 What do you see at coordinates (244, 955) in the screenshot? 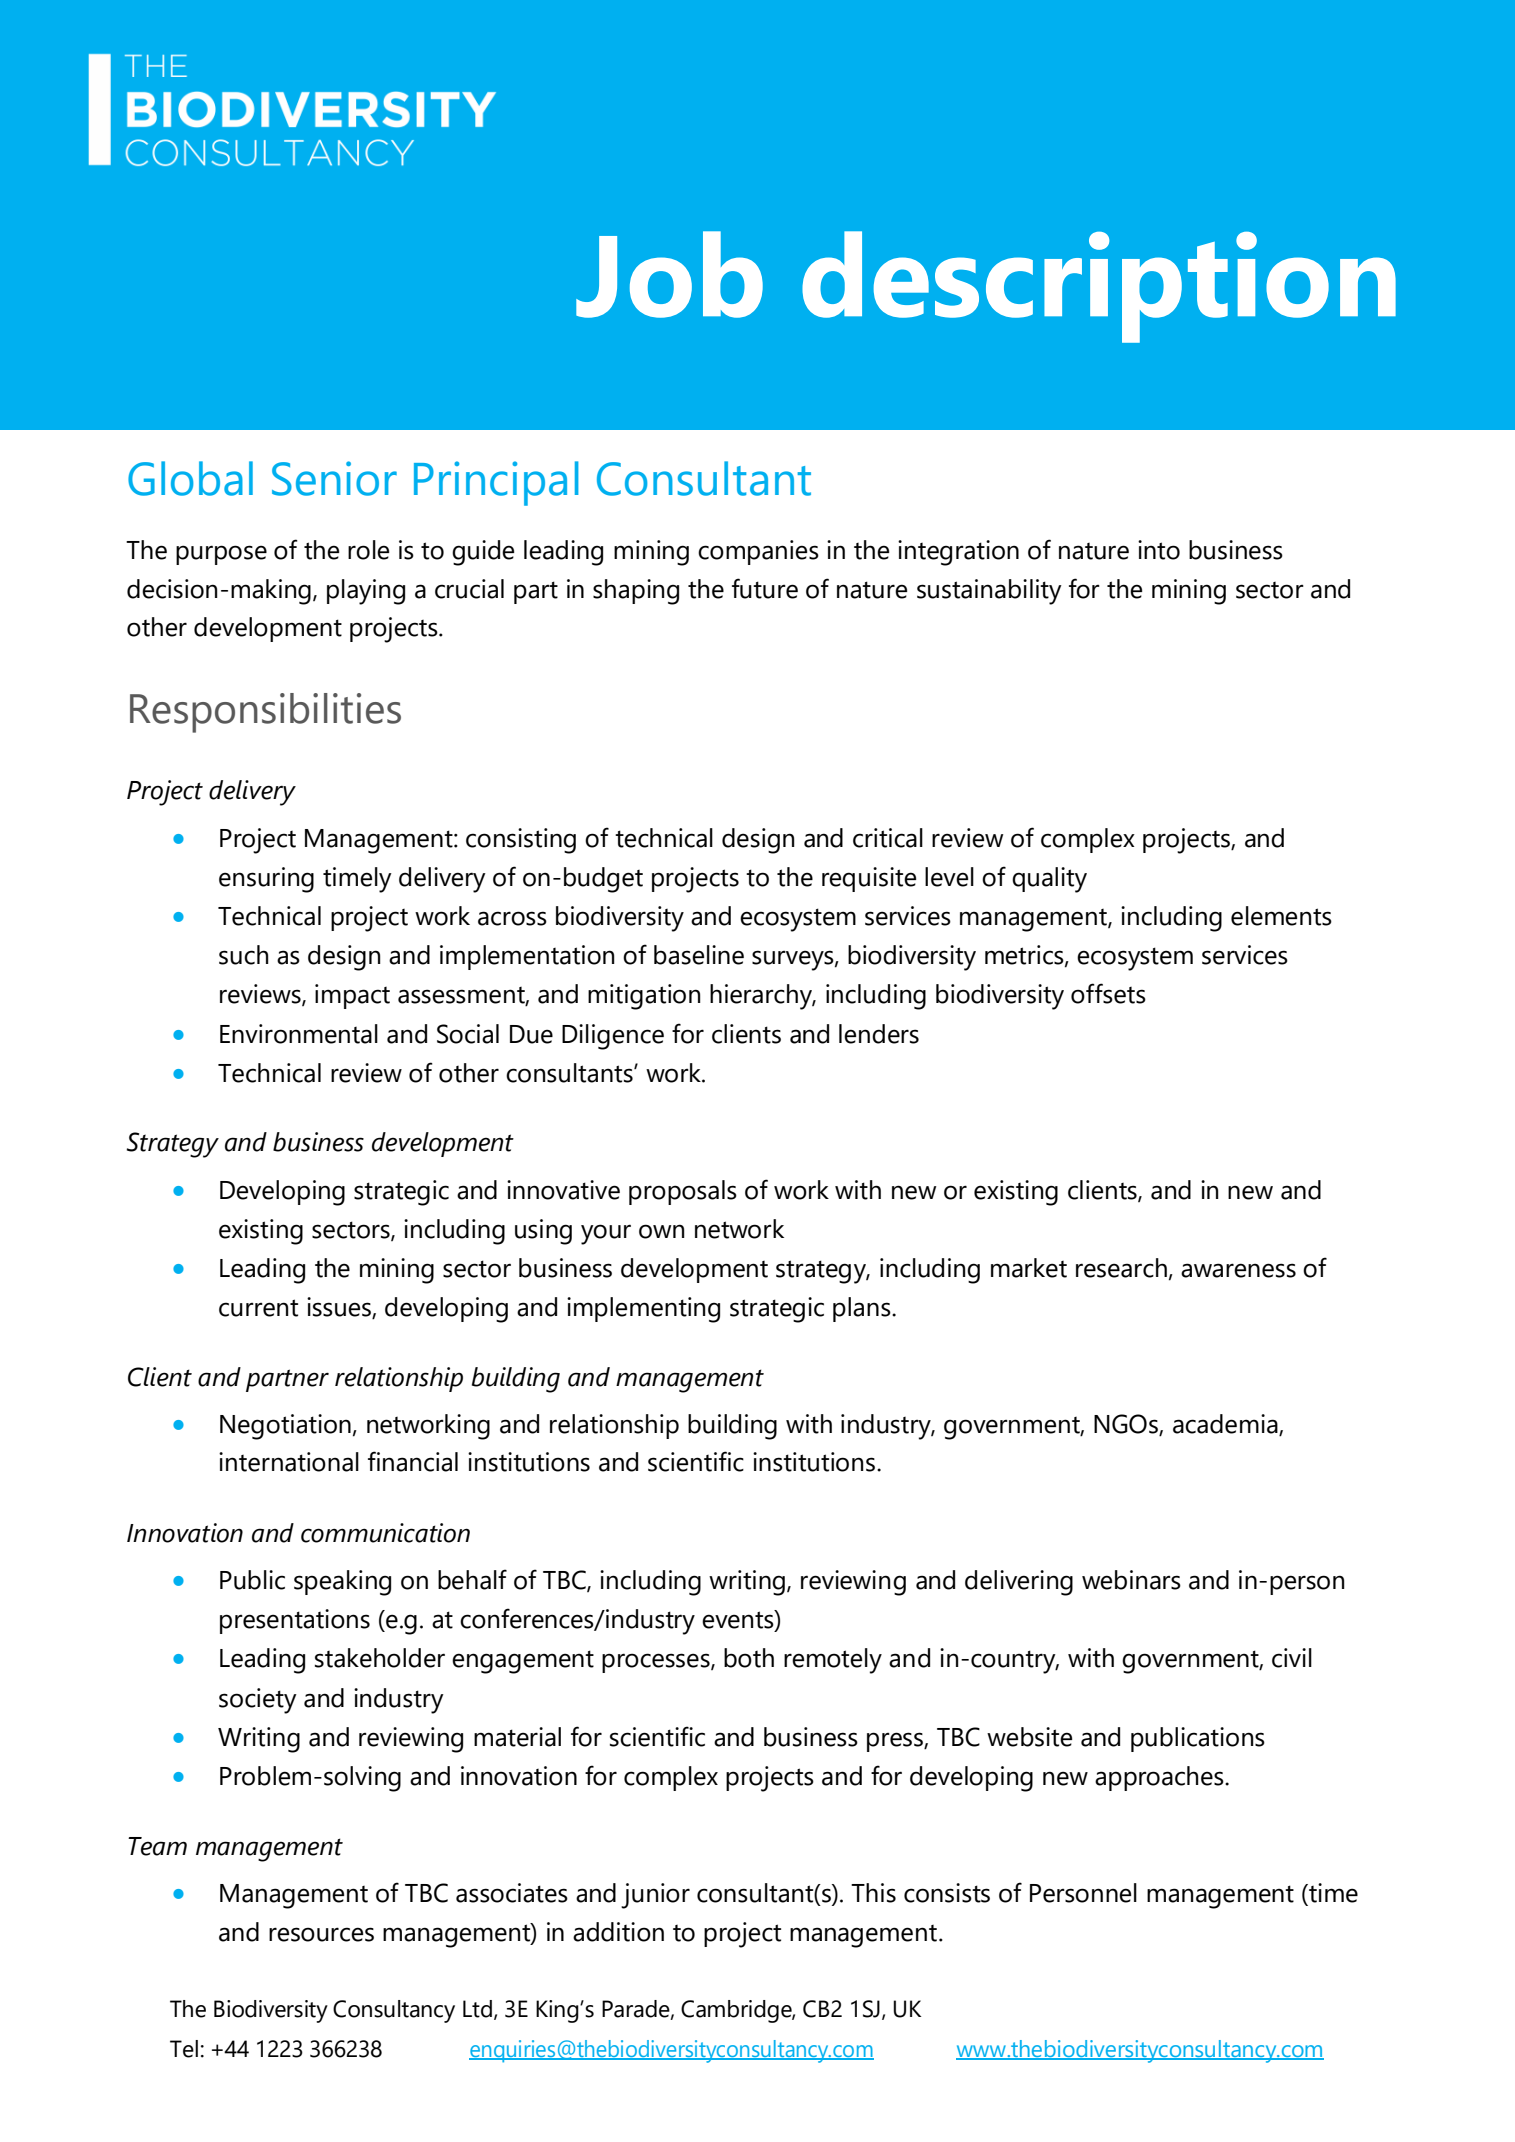
I see `such` at bounding box center [244, 955].
